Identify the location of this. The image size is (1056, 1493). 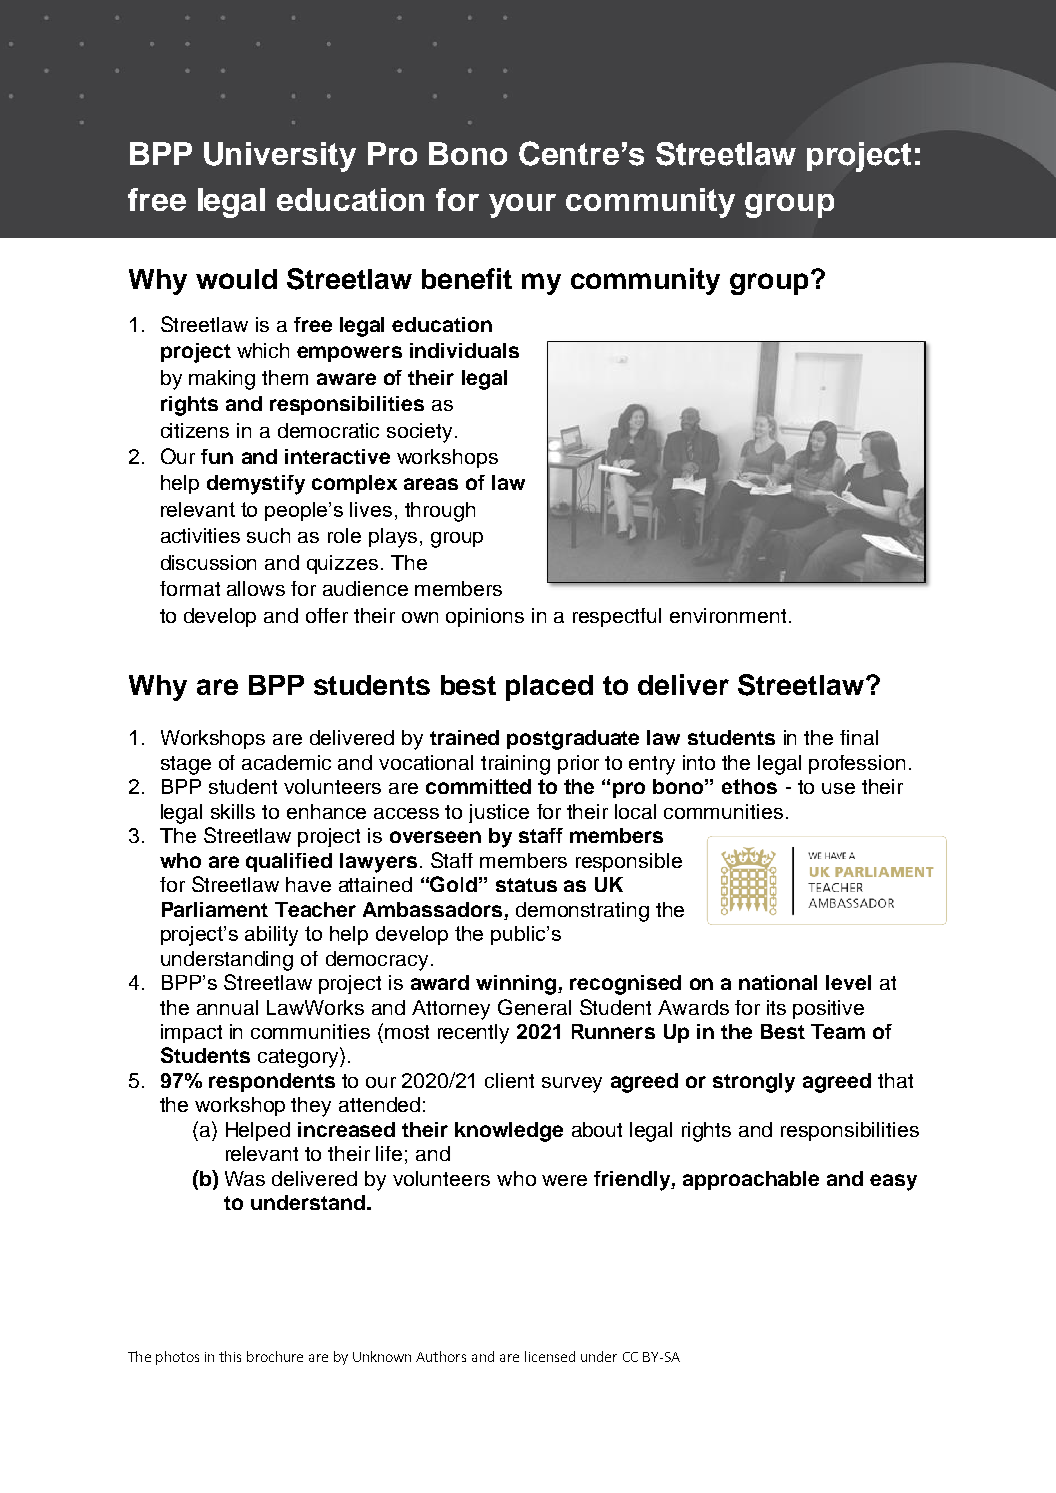
(230, 1356).
